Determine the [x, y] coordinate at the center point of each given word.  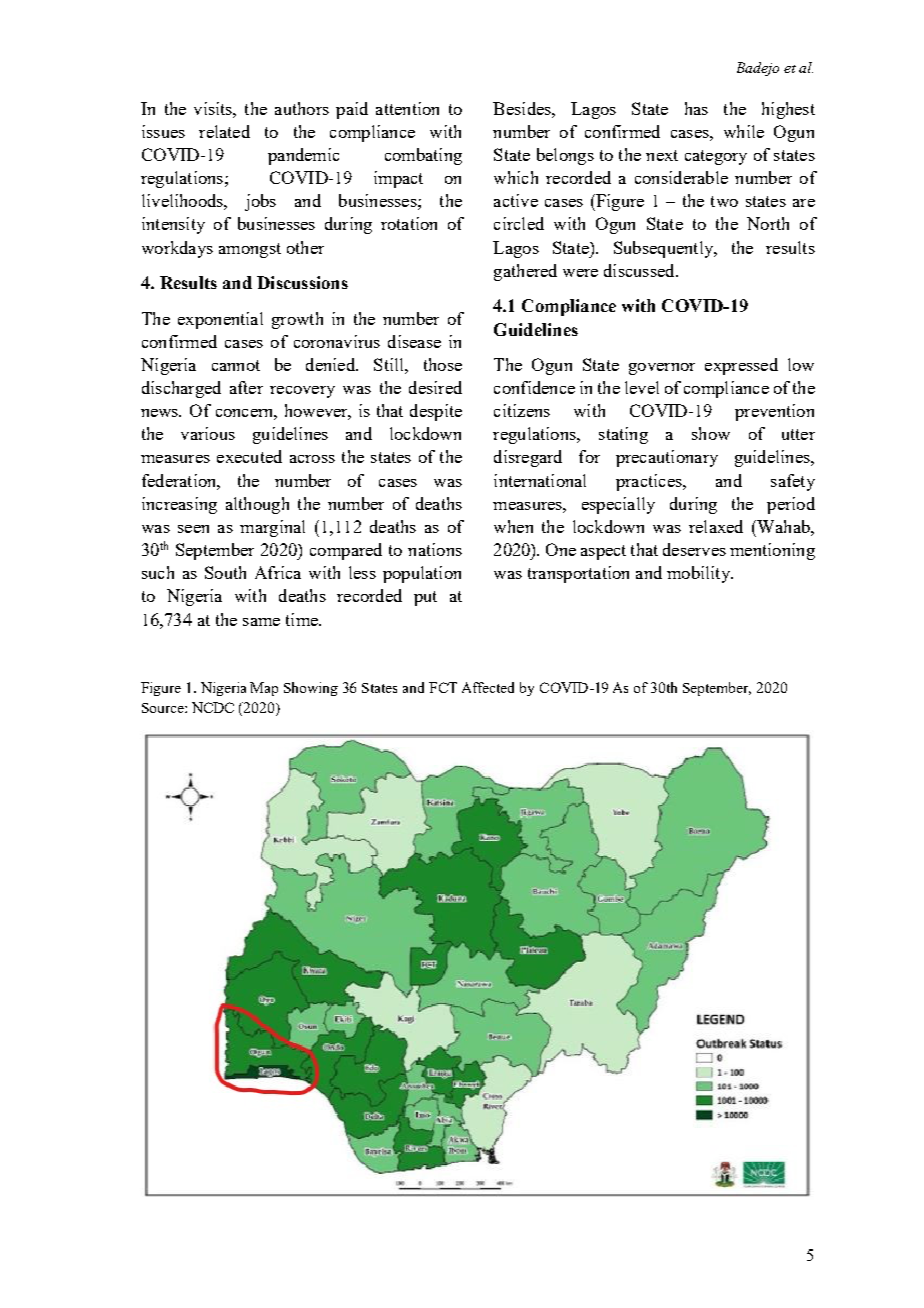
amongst [250, 250]
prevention [774, 412]
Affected [488, 687]
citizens [522, 410]
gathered [525, 272]
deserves [694, 549]
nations [435, 549]
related [224, 131]
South [225, 572]
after [246, 387]
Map [264, 689]
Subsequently [665, 249]
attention [407, 108]
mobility [699, 574]
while [744, 131]
